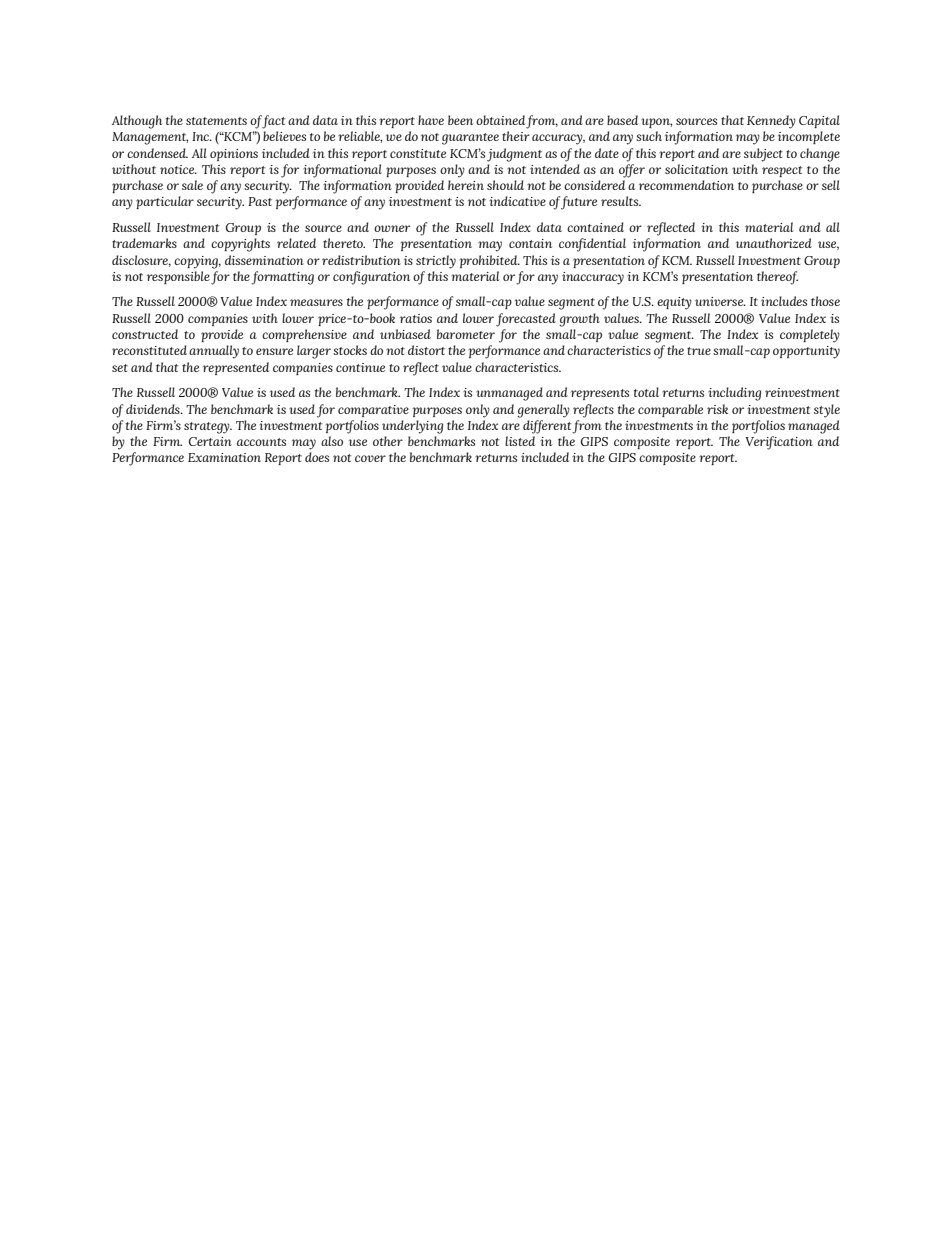  I want to click on copyrights, so click(240, 245).
